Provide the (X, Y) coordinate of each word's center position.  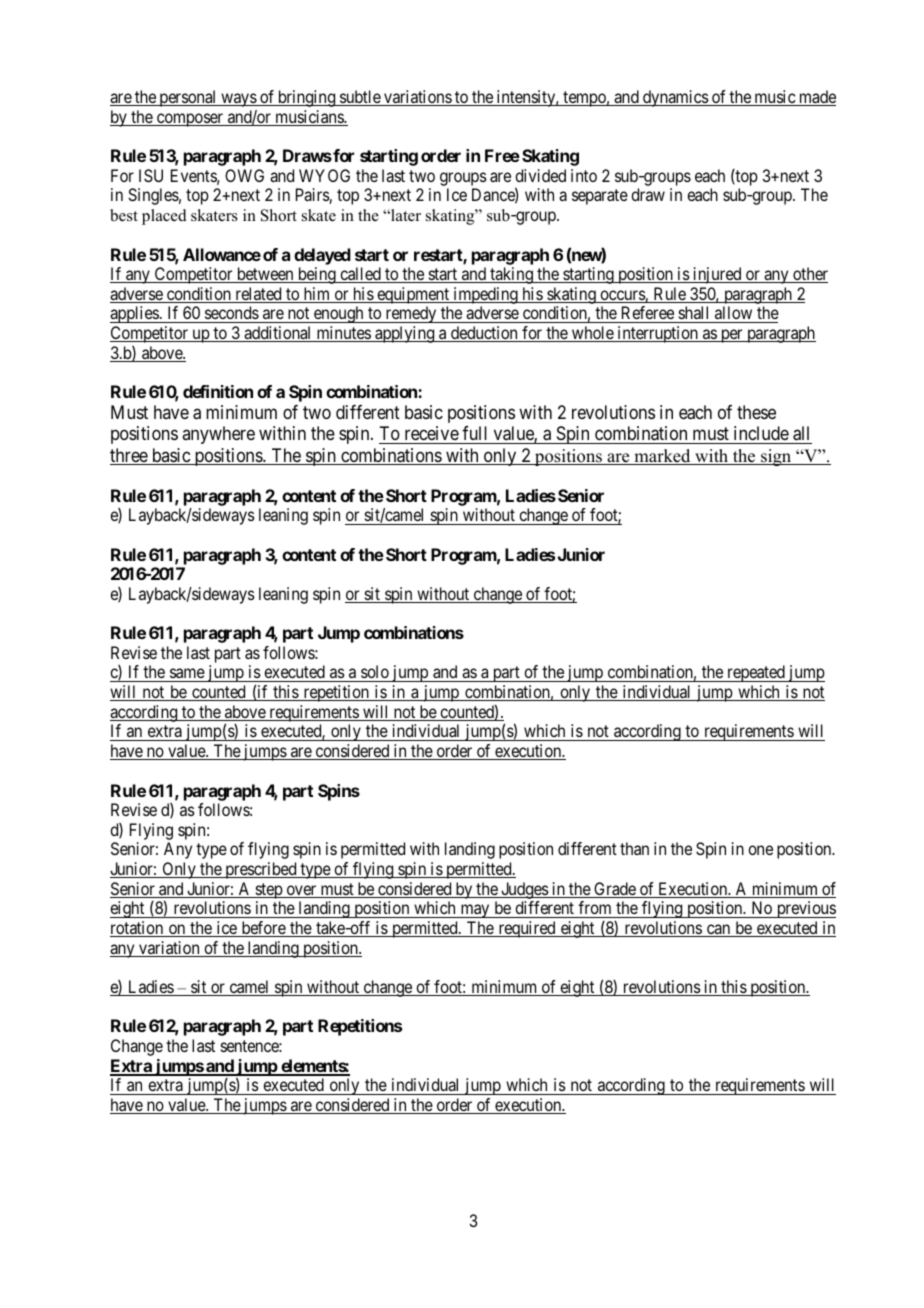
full (474, 433)
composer (190, 120)
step (268, 891)
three (129, 456)
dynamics (675, 98)
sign (776, 457)
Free (502, 155)
